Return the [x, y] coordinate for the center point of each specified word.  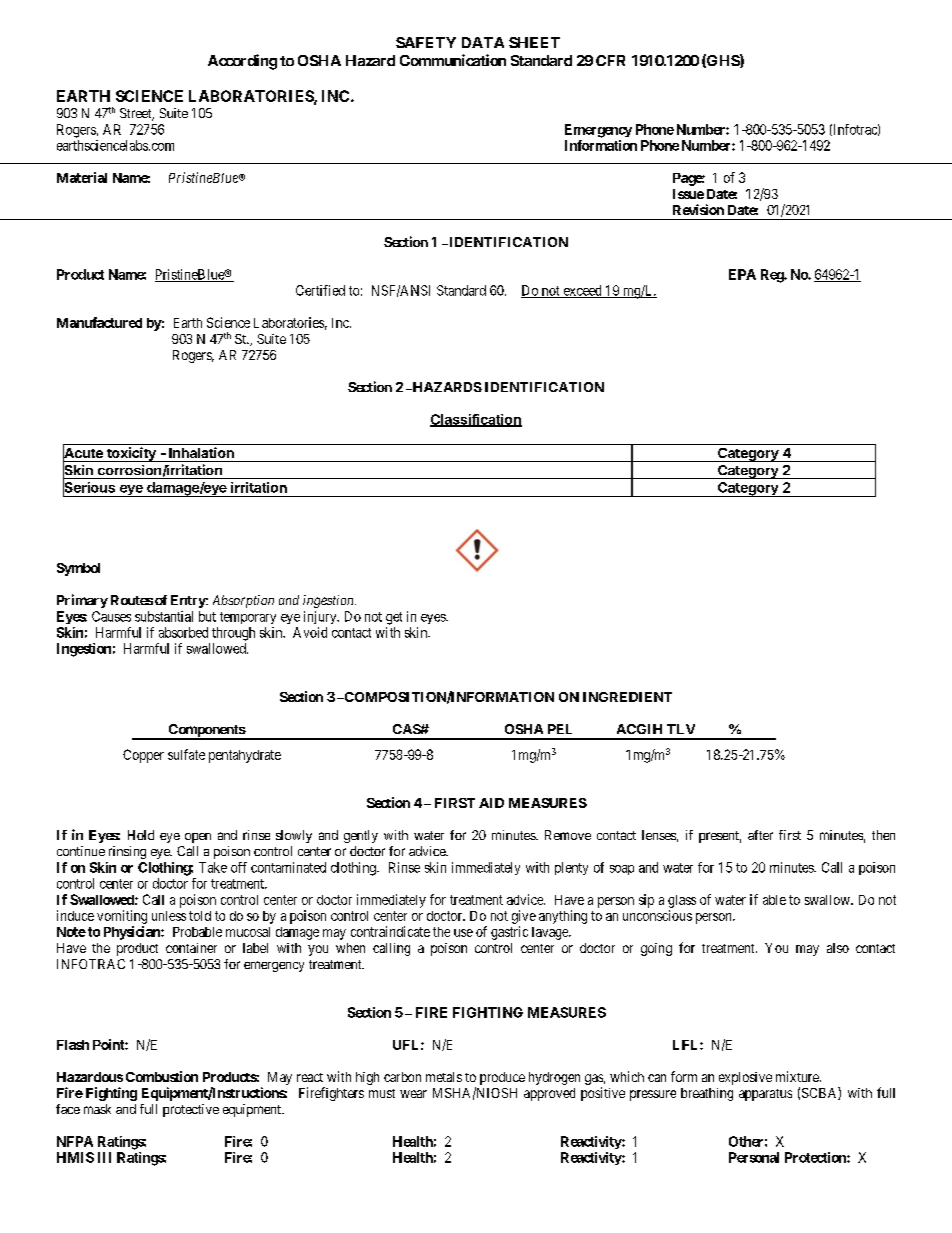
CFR [610, 60]
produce [502, 1078]
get [394, 618]
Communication [453, 60]
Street [137, 114]
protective [191, 1110]
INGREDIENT [627, 697]
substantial [164, 616]
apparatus [765, 1095]
